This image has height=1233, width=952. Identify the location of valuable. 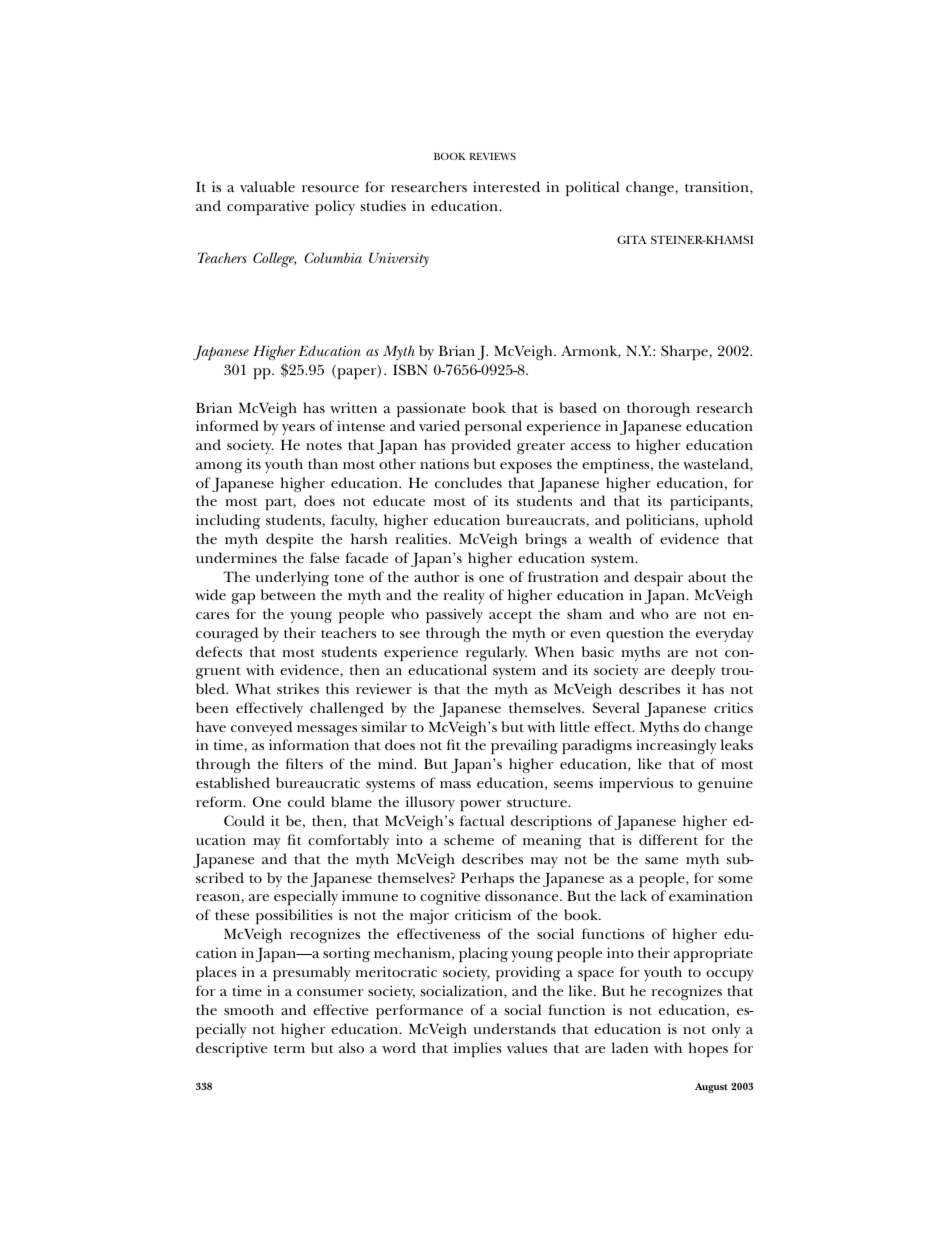
(267, 186).
